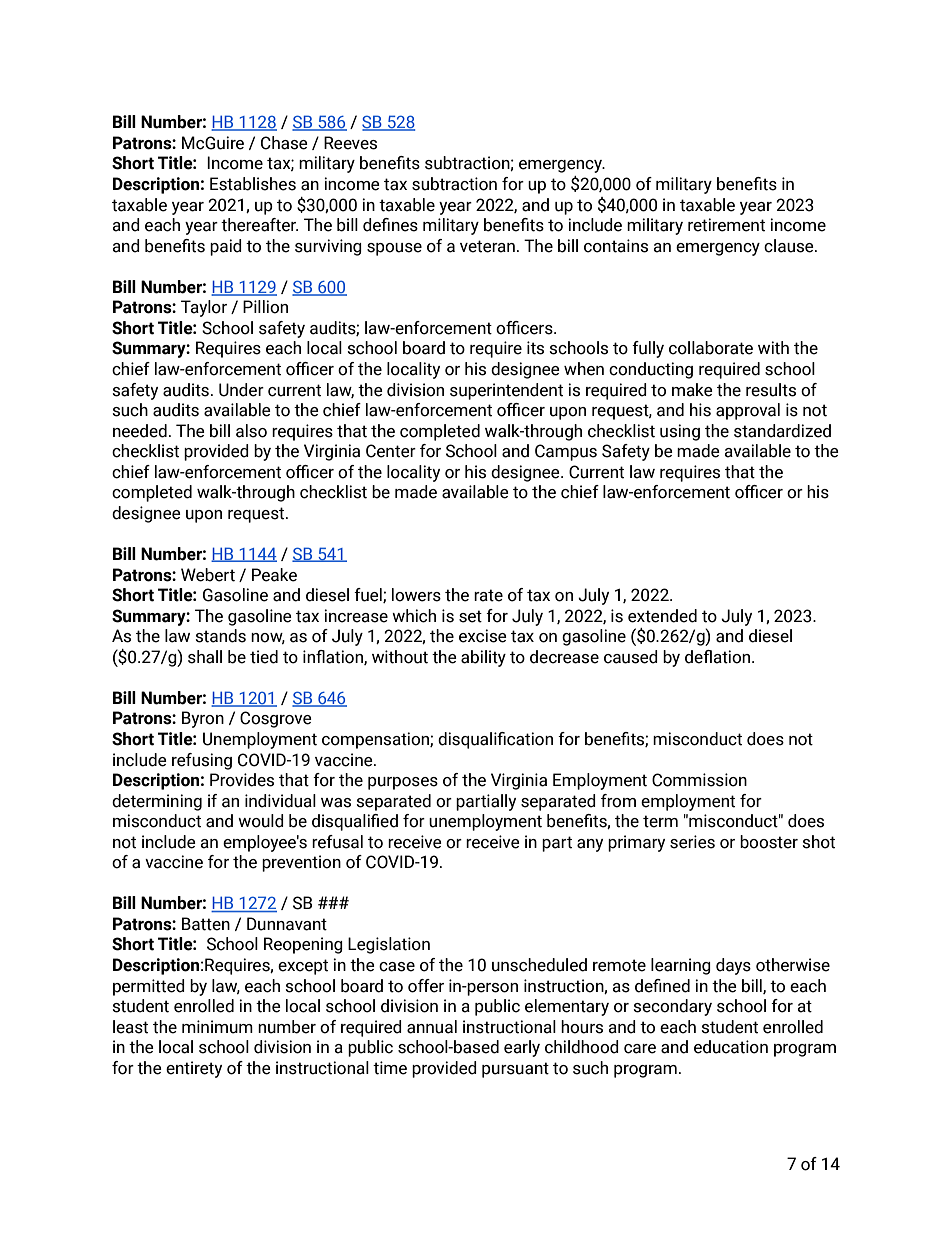  Describe the element at coordinates (731, 1047) in the page. I see `education` at that location.
